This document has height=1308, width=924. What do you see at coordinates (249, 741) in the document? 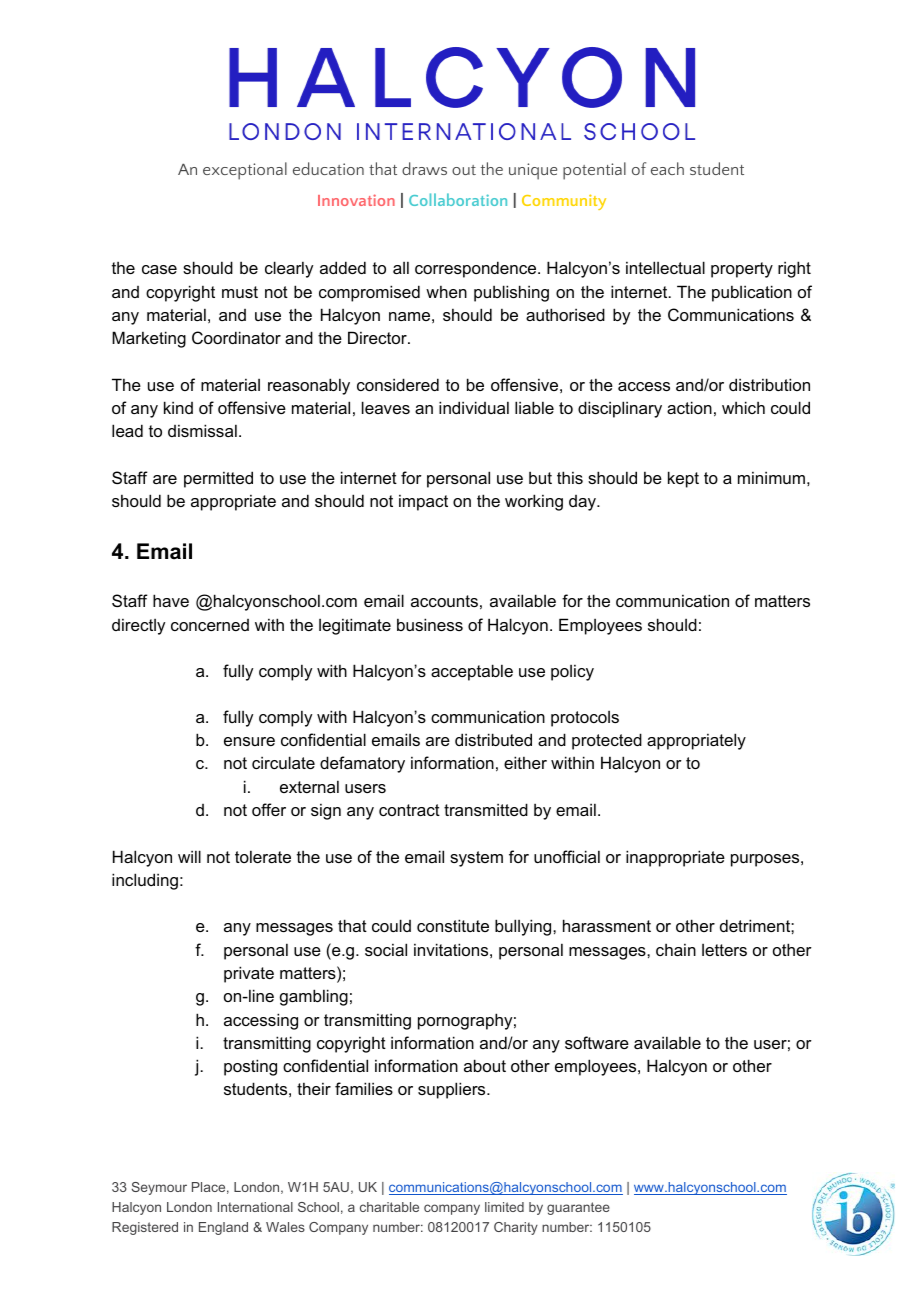
I see `ensure` at bounding box center [249, 741].
